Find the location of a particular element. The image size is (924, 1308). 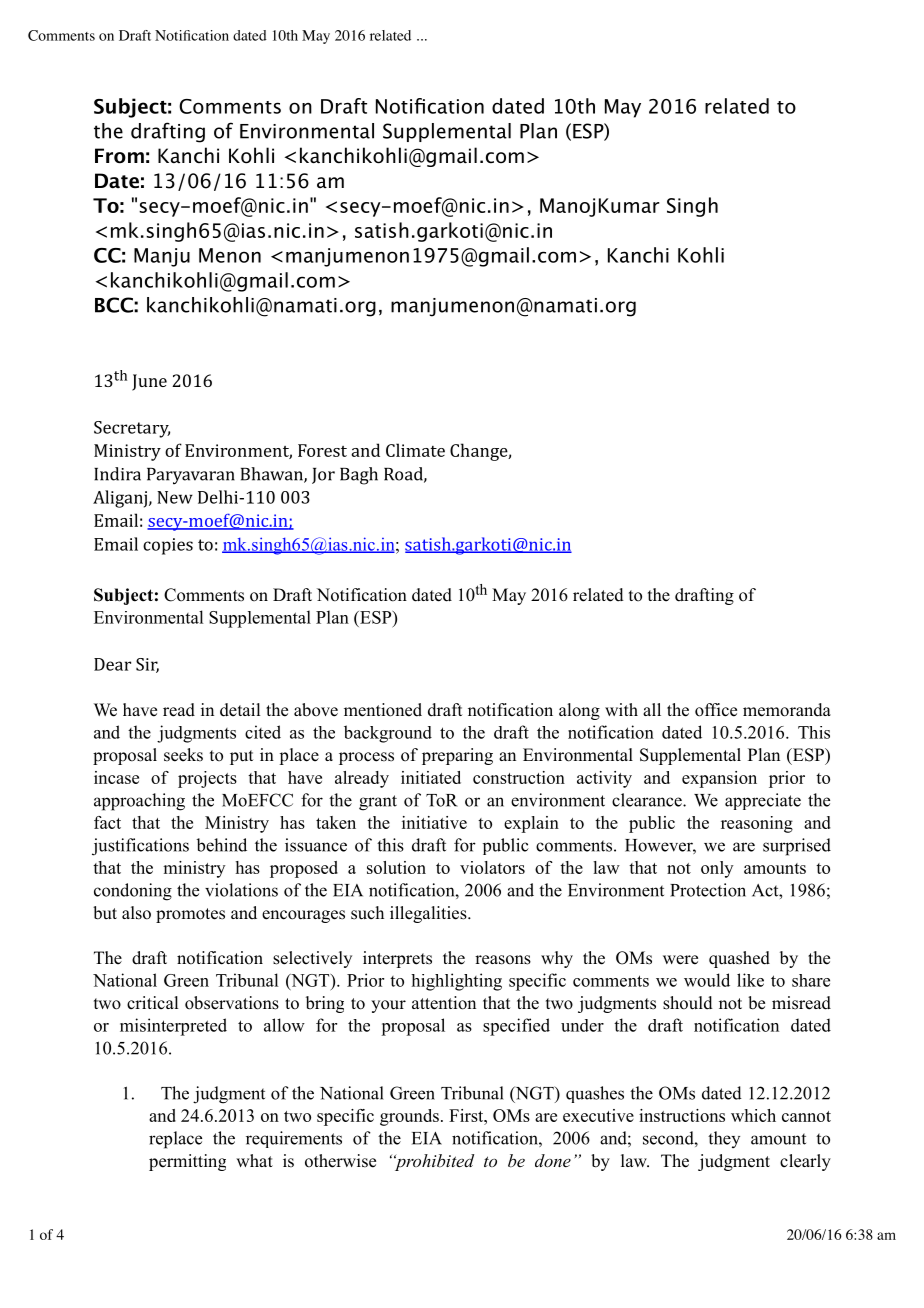

promotes is located at coordinates (190, 915).
